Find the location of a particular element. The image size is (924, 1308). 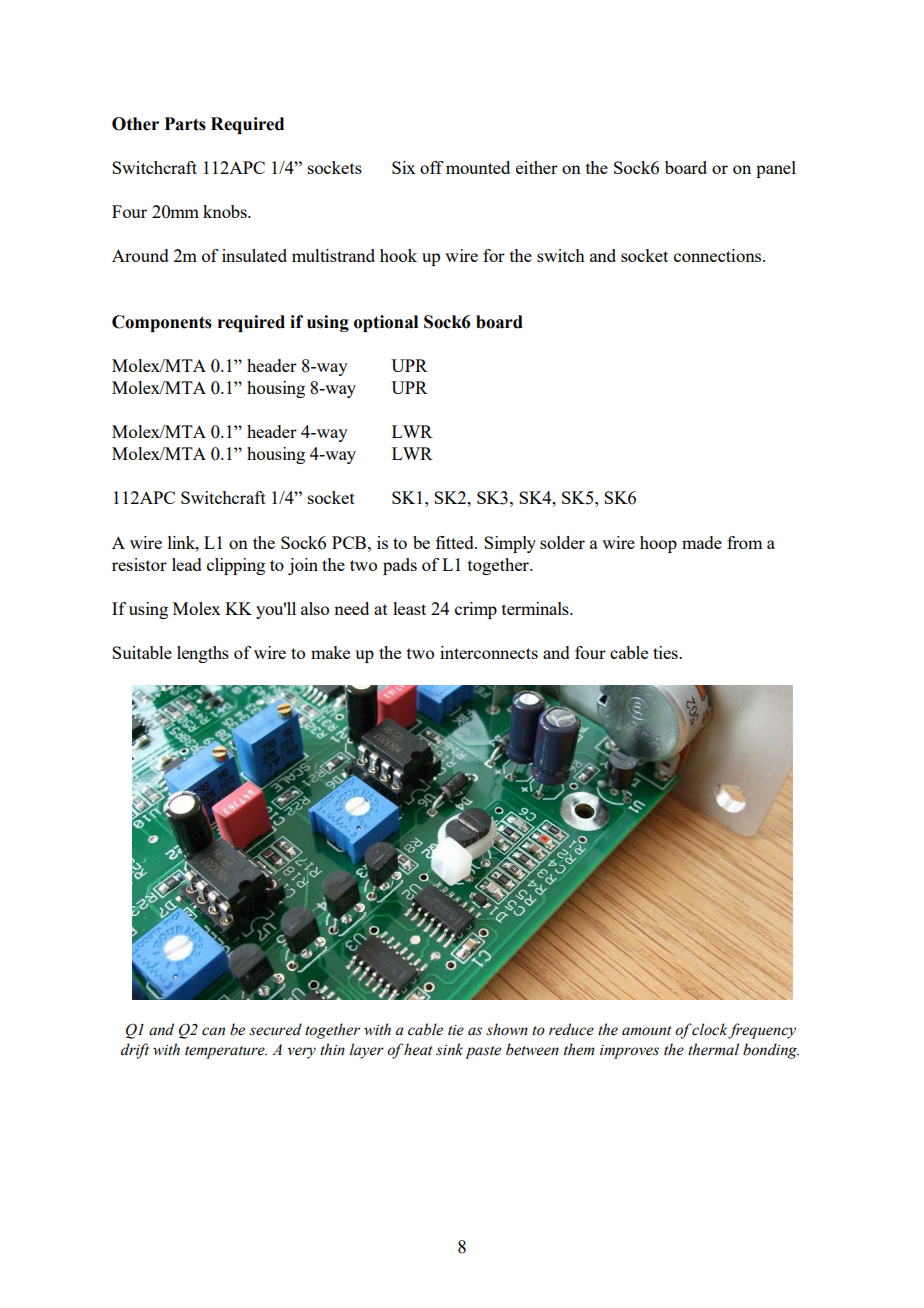

Parts is located at coordinates (185, 124).
